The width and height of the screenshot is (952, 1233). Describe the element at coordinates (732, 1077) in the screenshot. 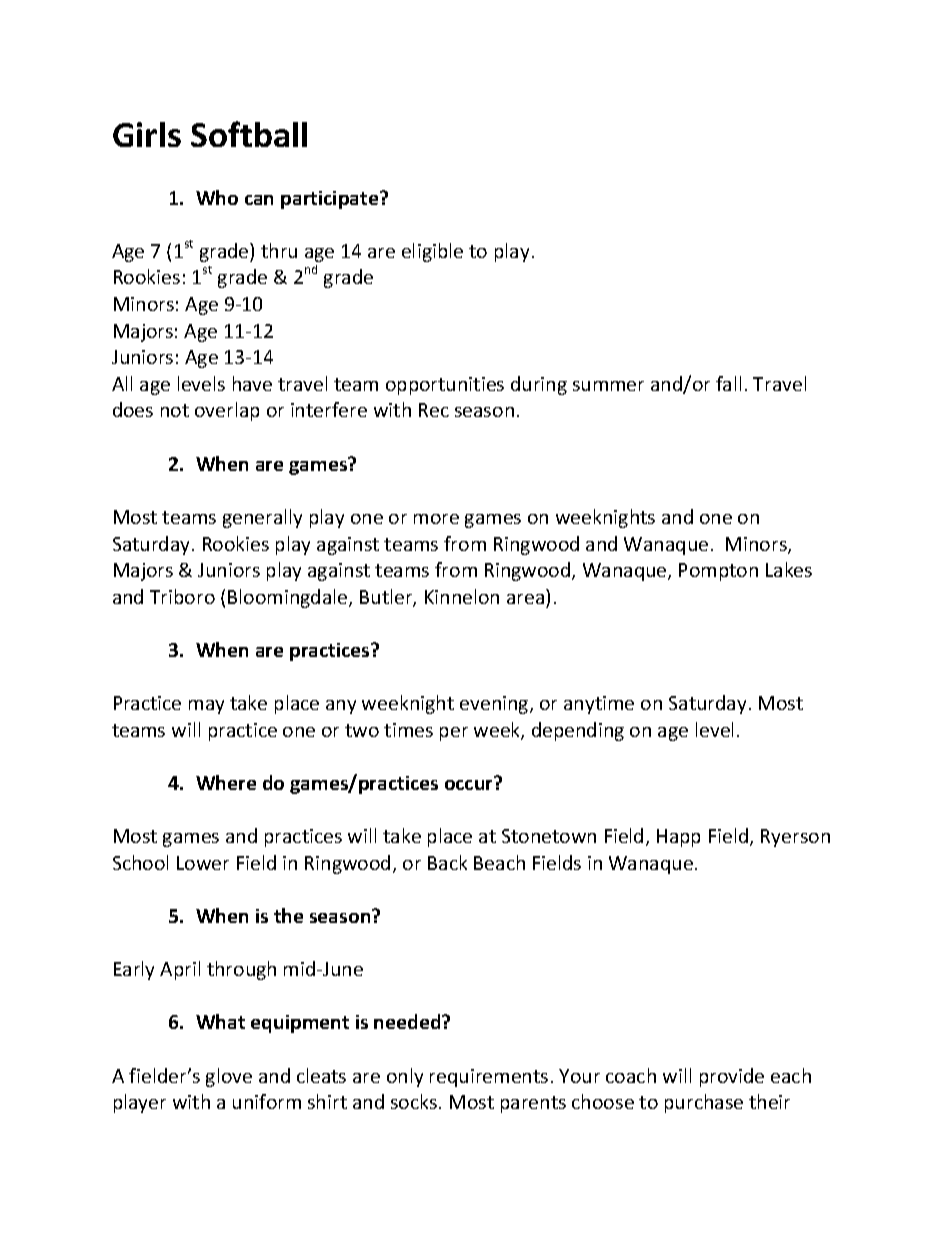

I see `provide` at that location.
